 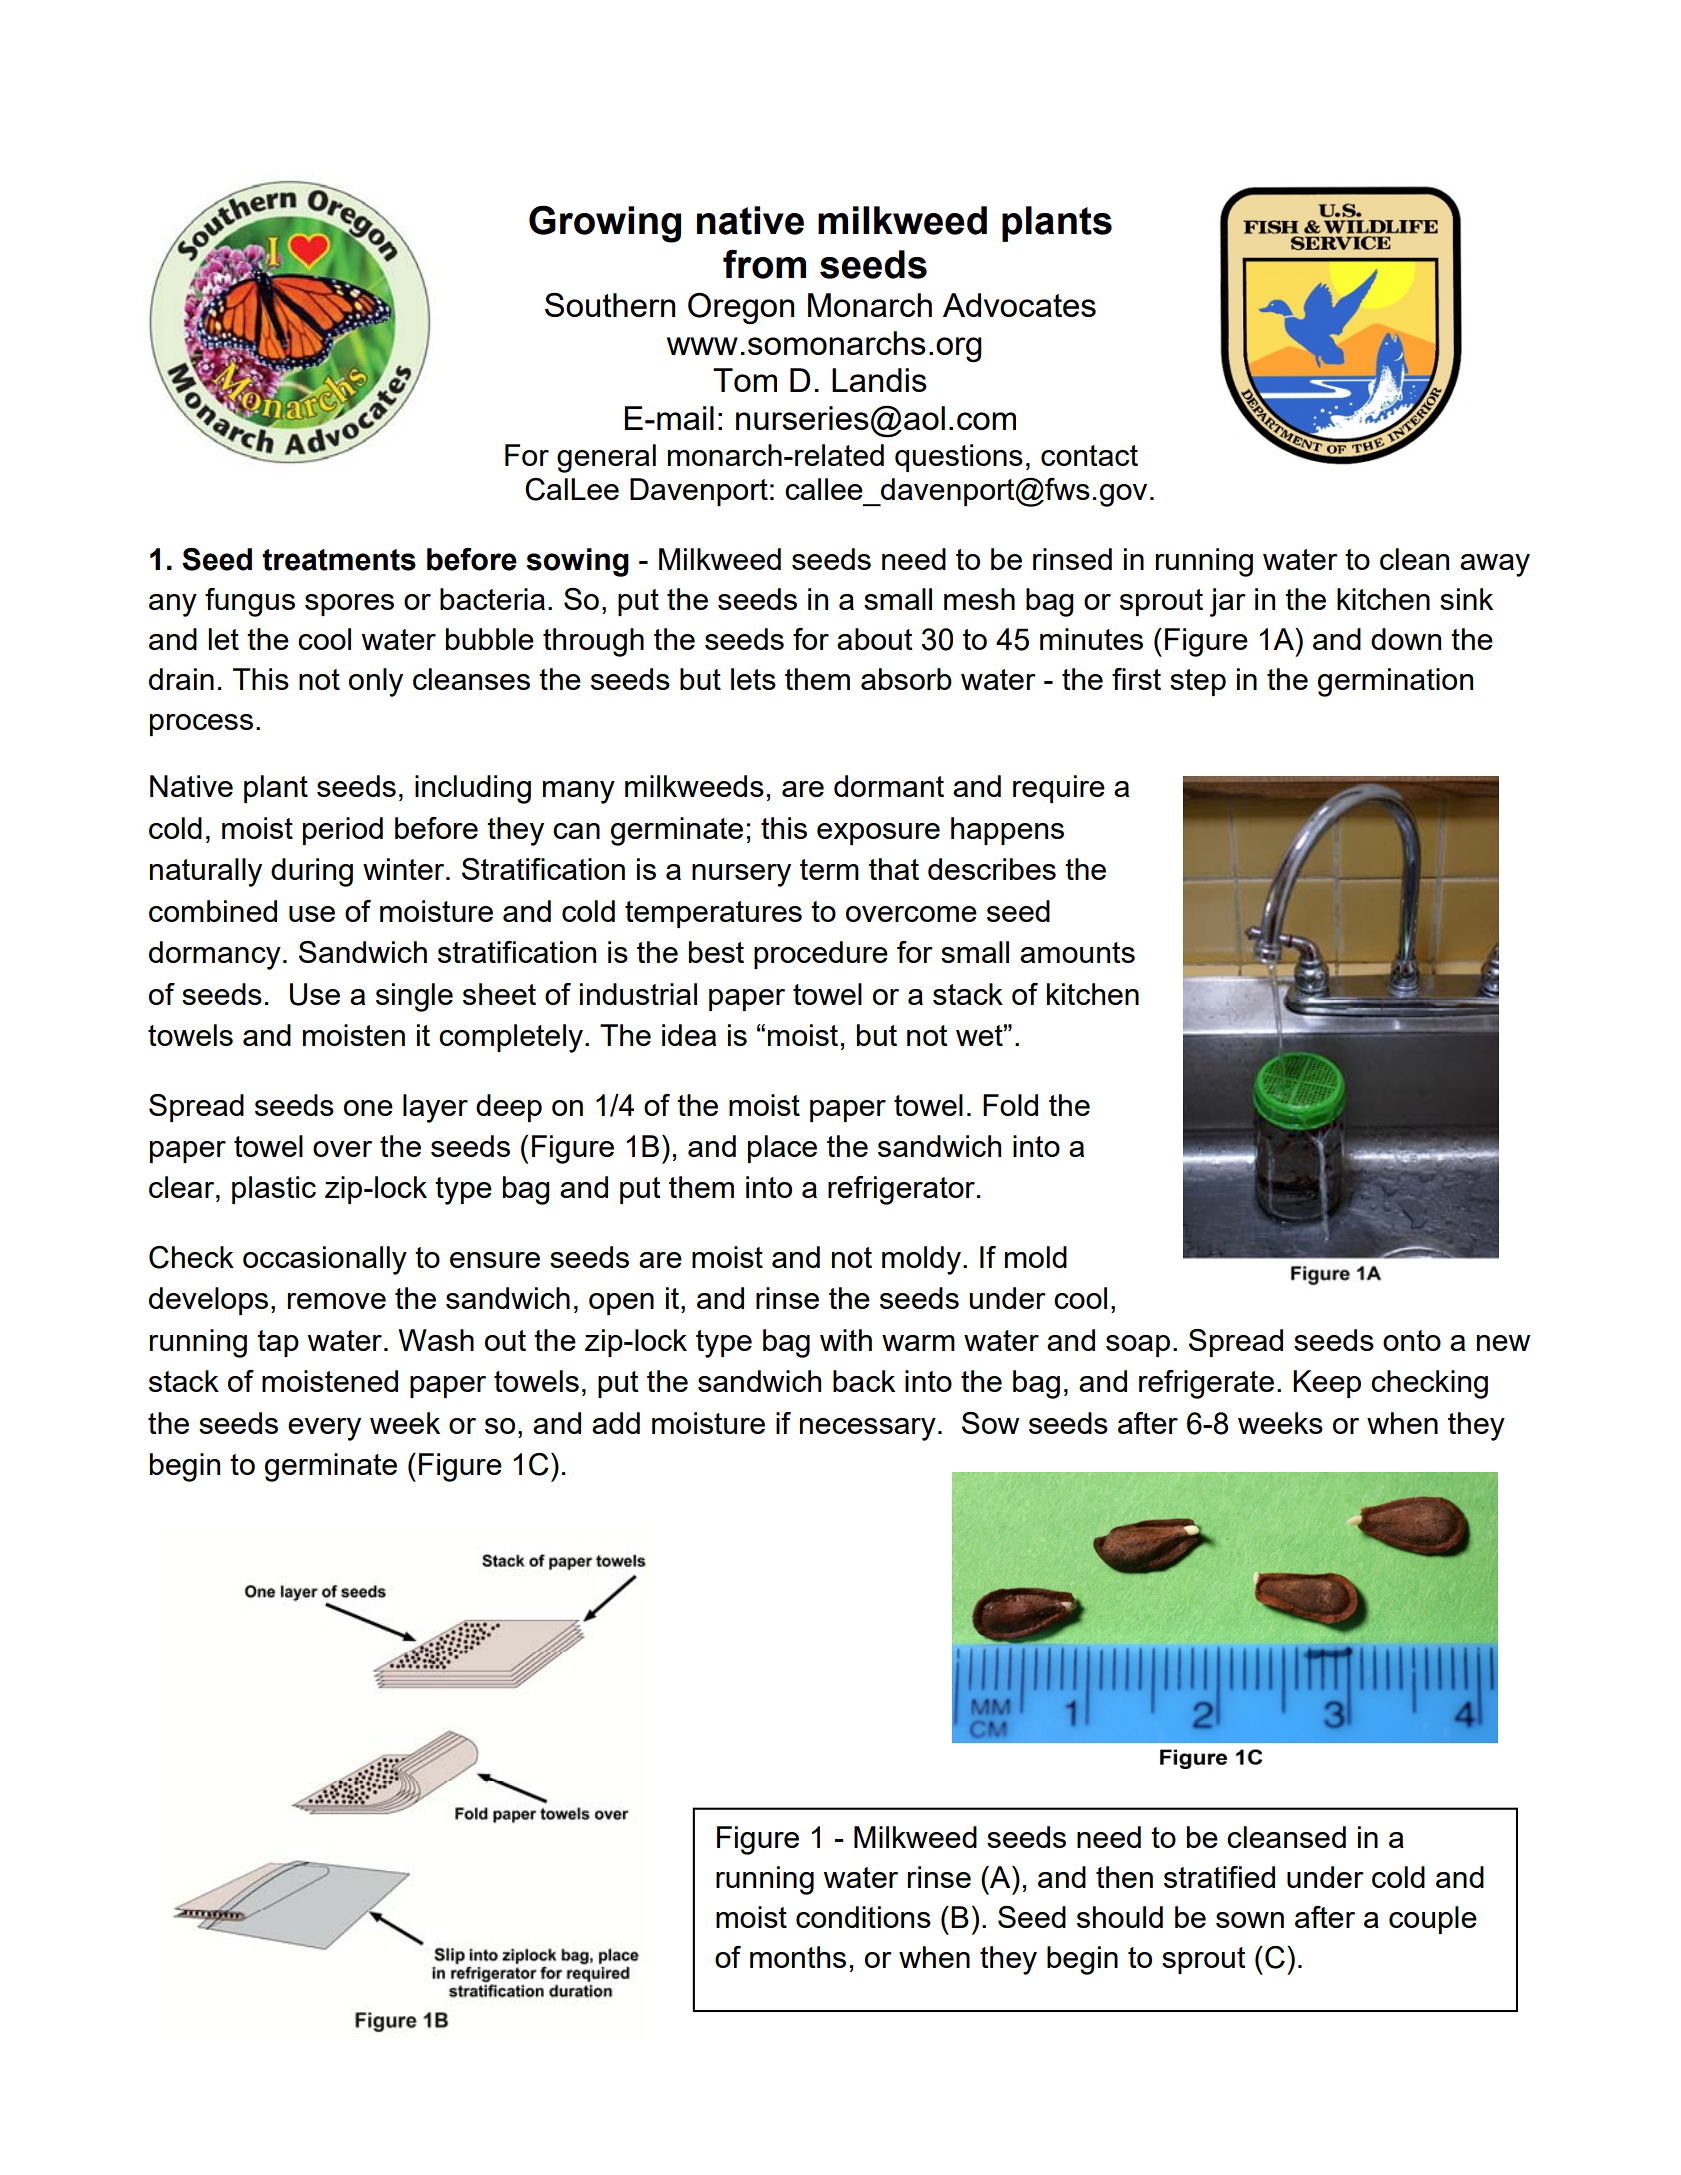 I want to click on conditions, so click(x=863, y=1917).
